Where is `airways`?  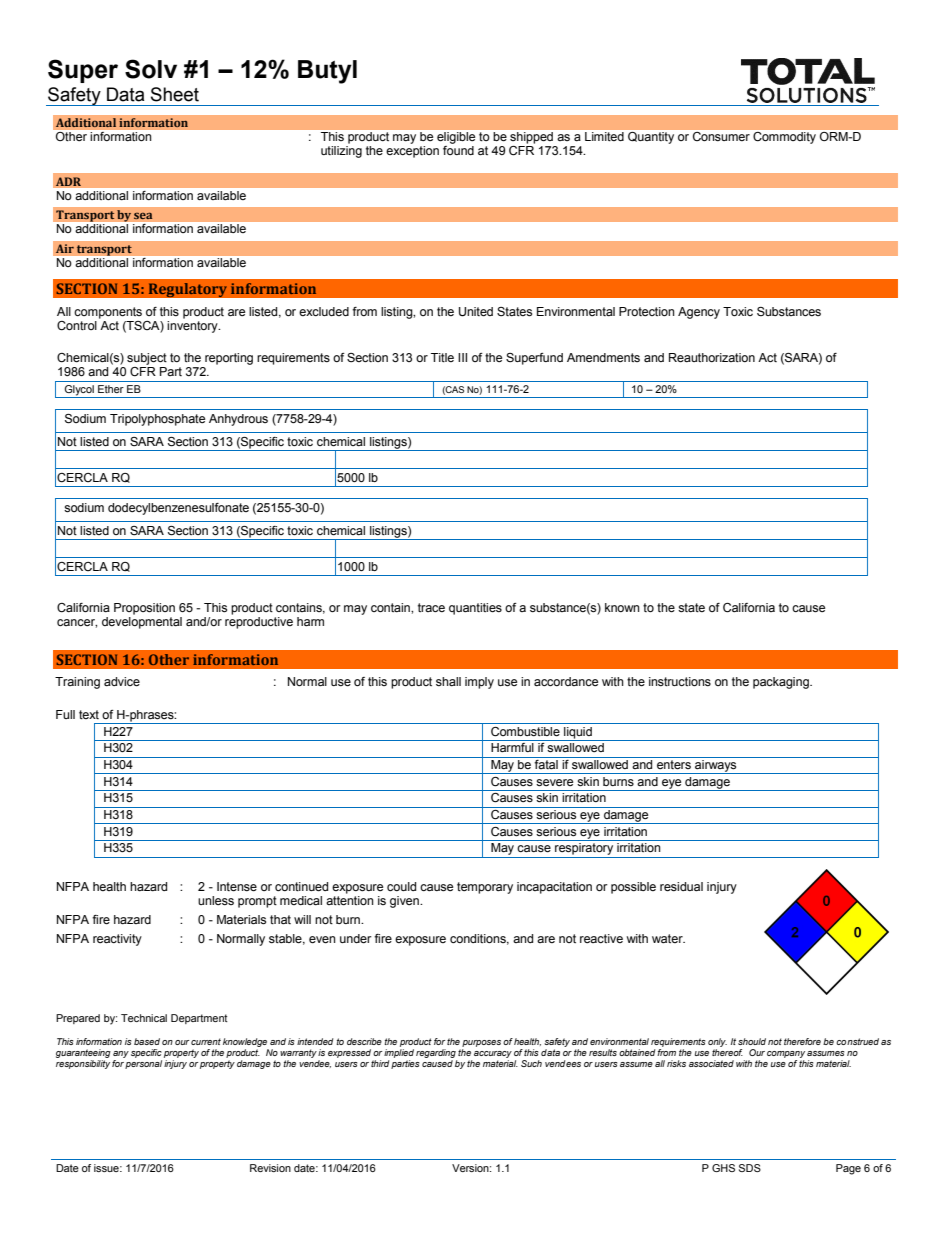
airways is located at coordinates (716, 765).
